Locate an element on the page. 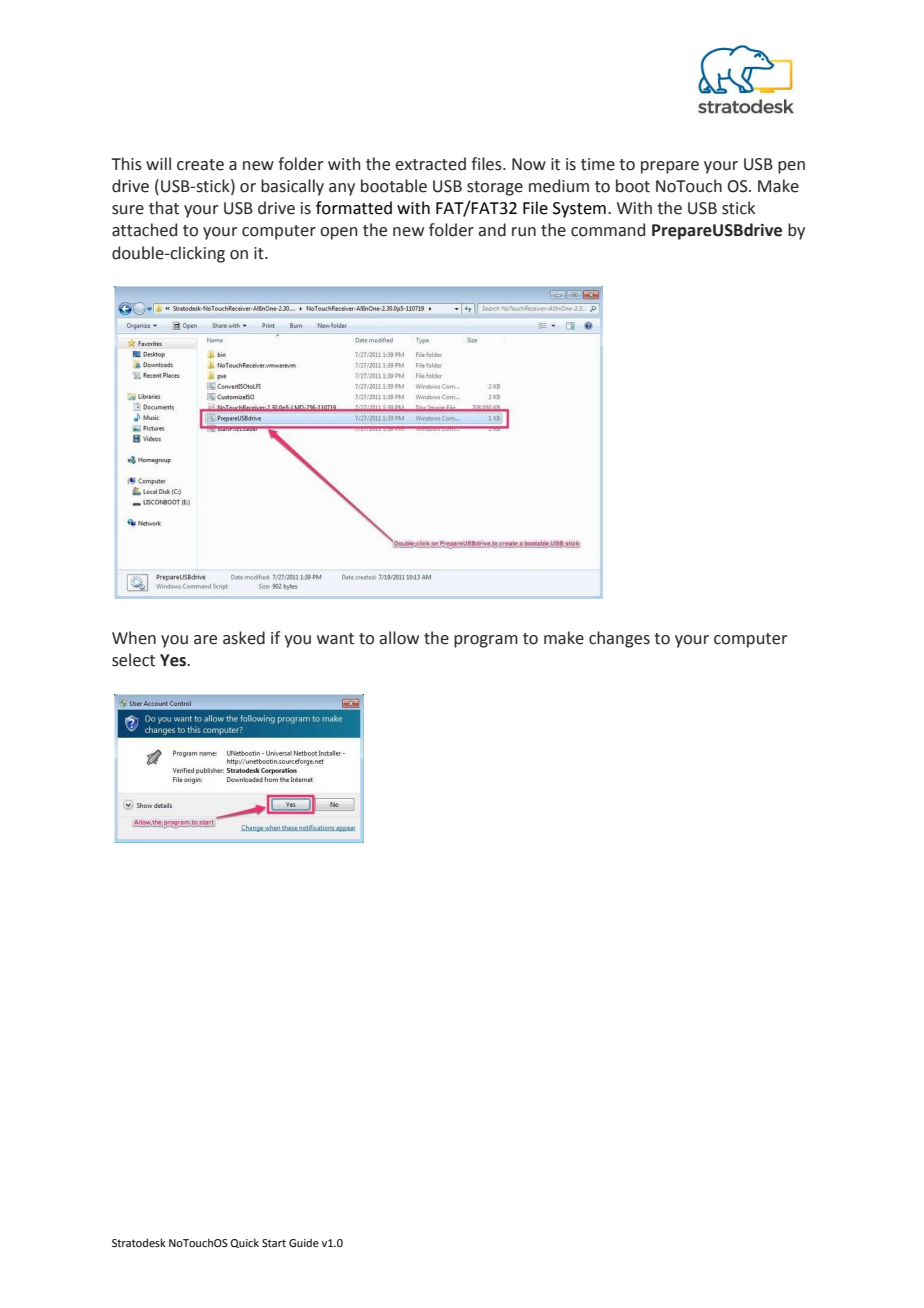  allow is located at coordinates (399, 638).
